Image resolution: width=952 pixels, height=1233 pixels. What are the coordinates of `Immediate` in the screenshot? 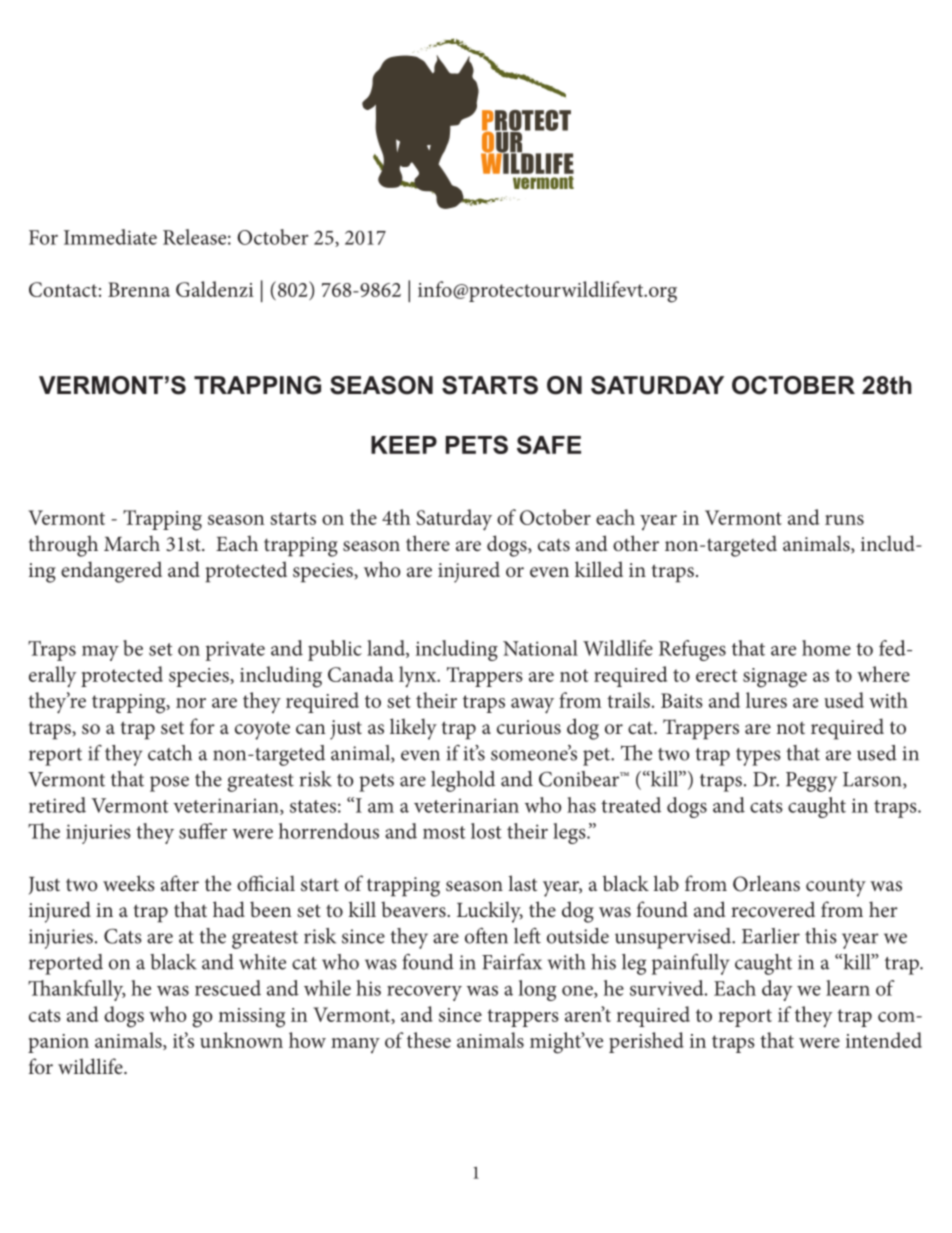 It's located at (110, 237).
